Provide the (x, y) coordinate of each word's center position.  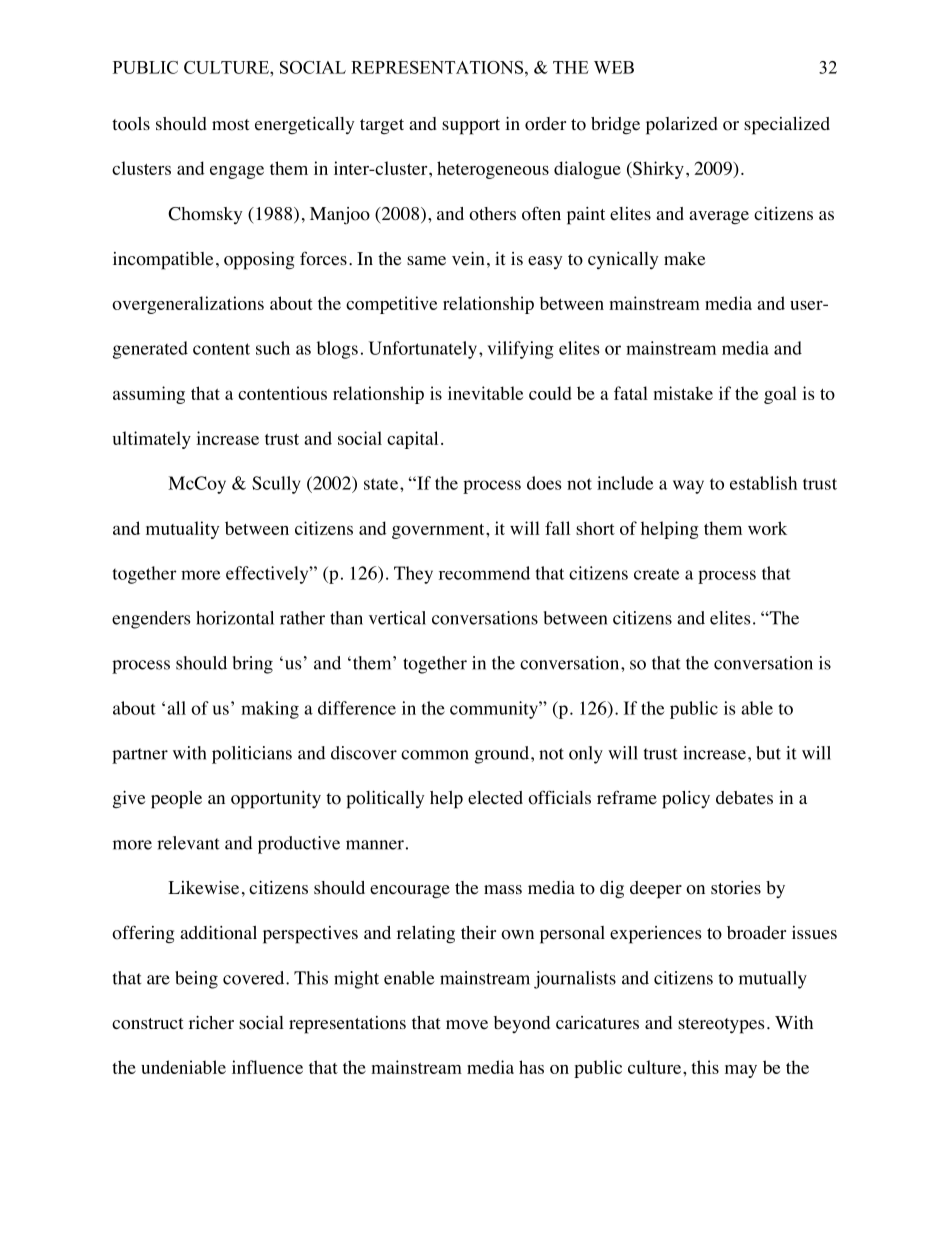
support (471, 127)
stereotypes (721, 1026)
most (231, 125)
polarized (682, 126)
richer (211, 1023)
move (467, 1025)
